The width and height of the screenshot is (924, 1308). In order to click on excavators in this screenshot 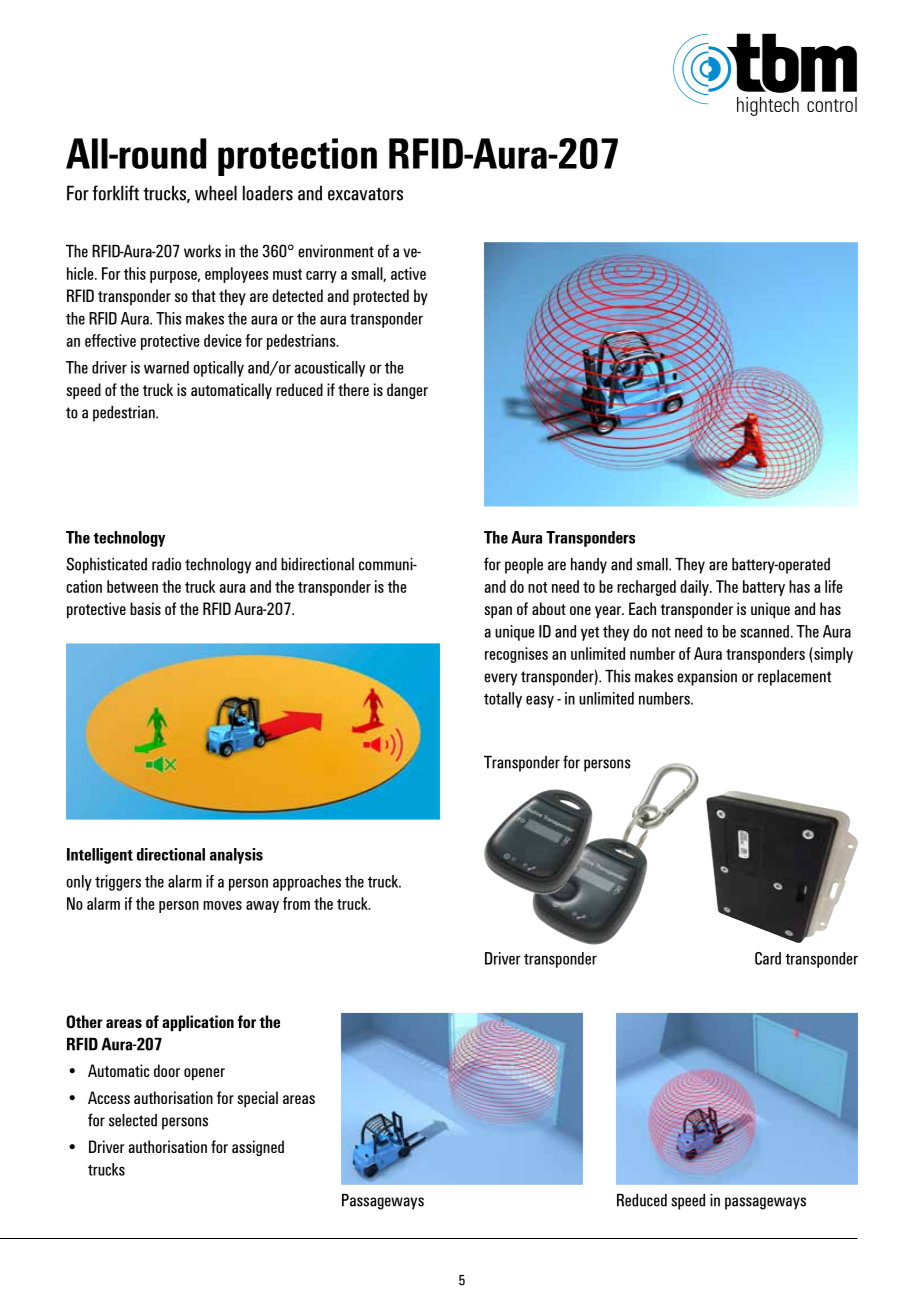, I will do `click(365, 194)`.
